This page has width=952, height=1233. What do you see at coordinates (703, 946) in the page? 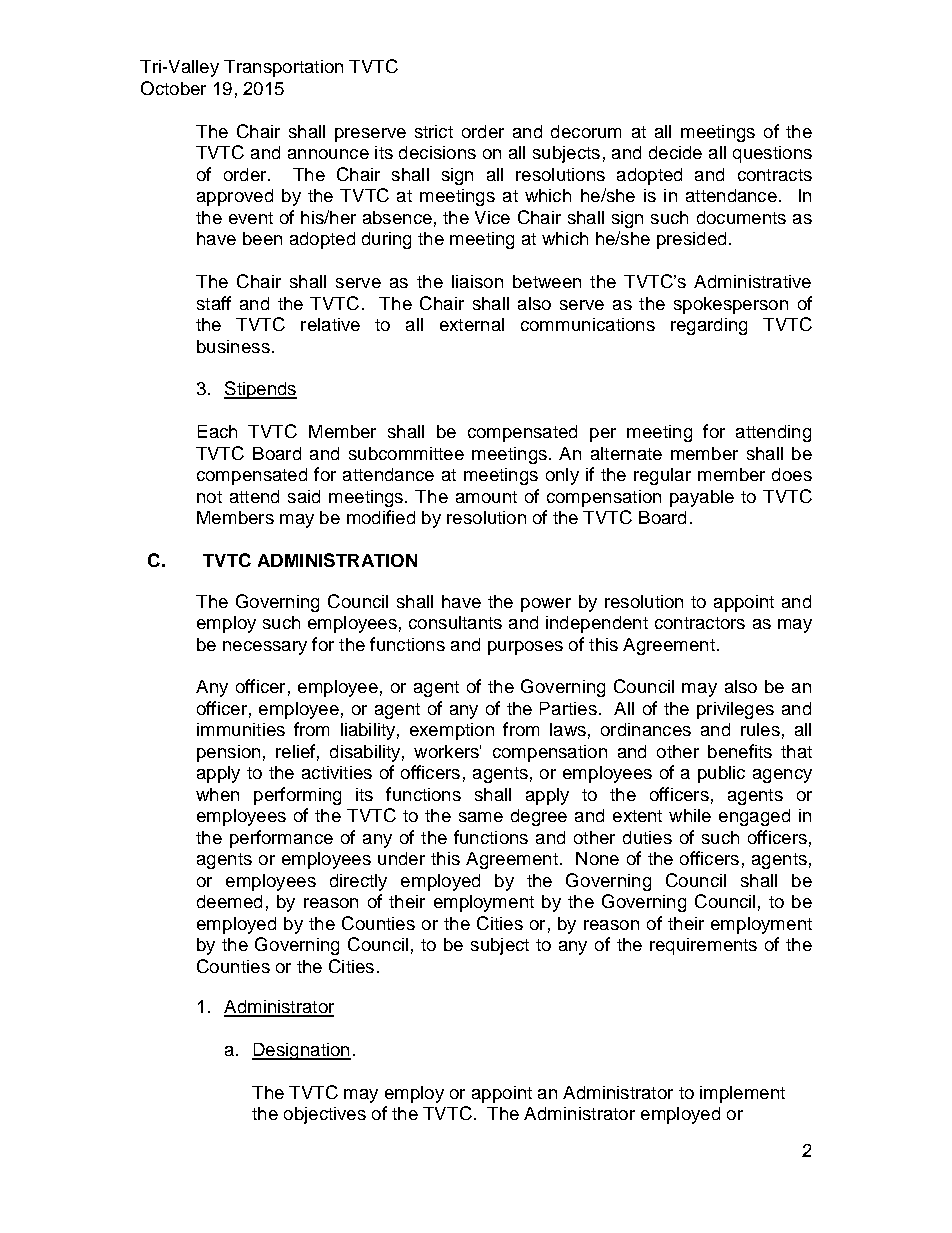
I see `requirements` at bounding box center [703, 946].
